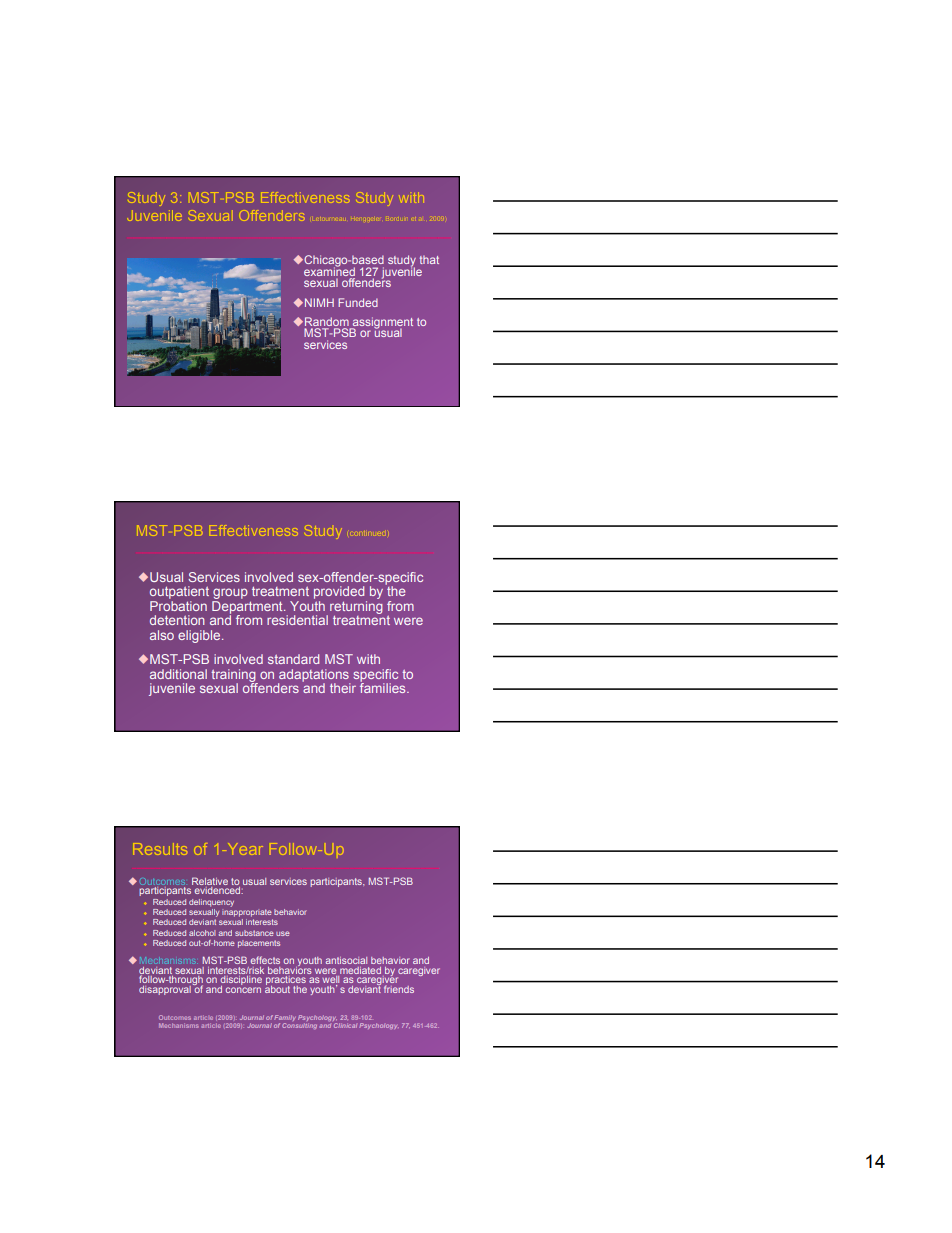  Describe the element at coordinates (382, 324) in the screenshot. I see `assignment` at that location.
